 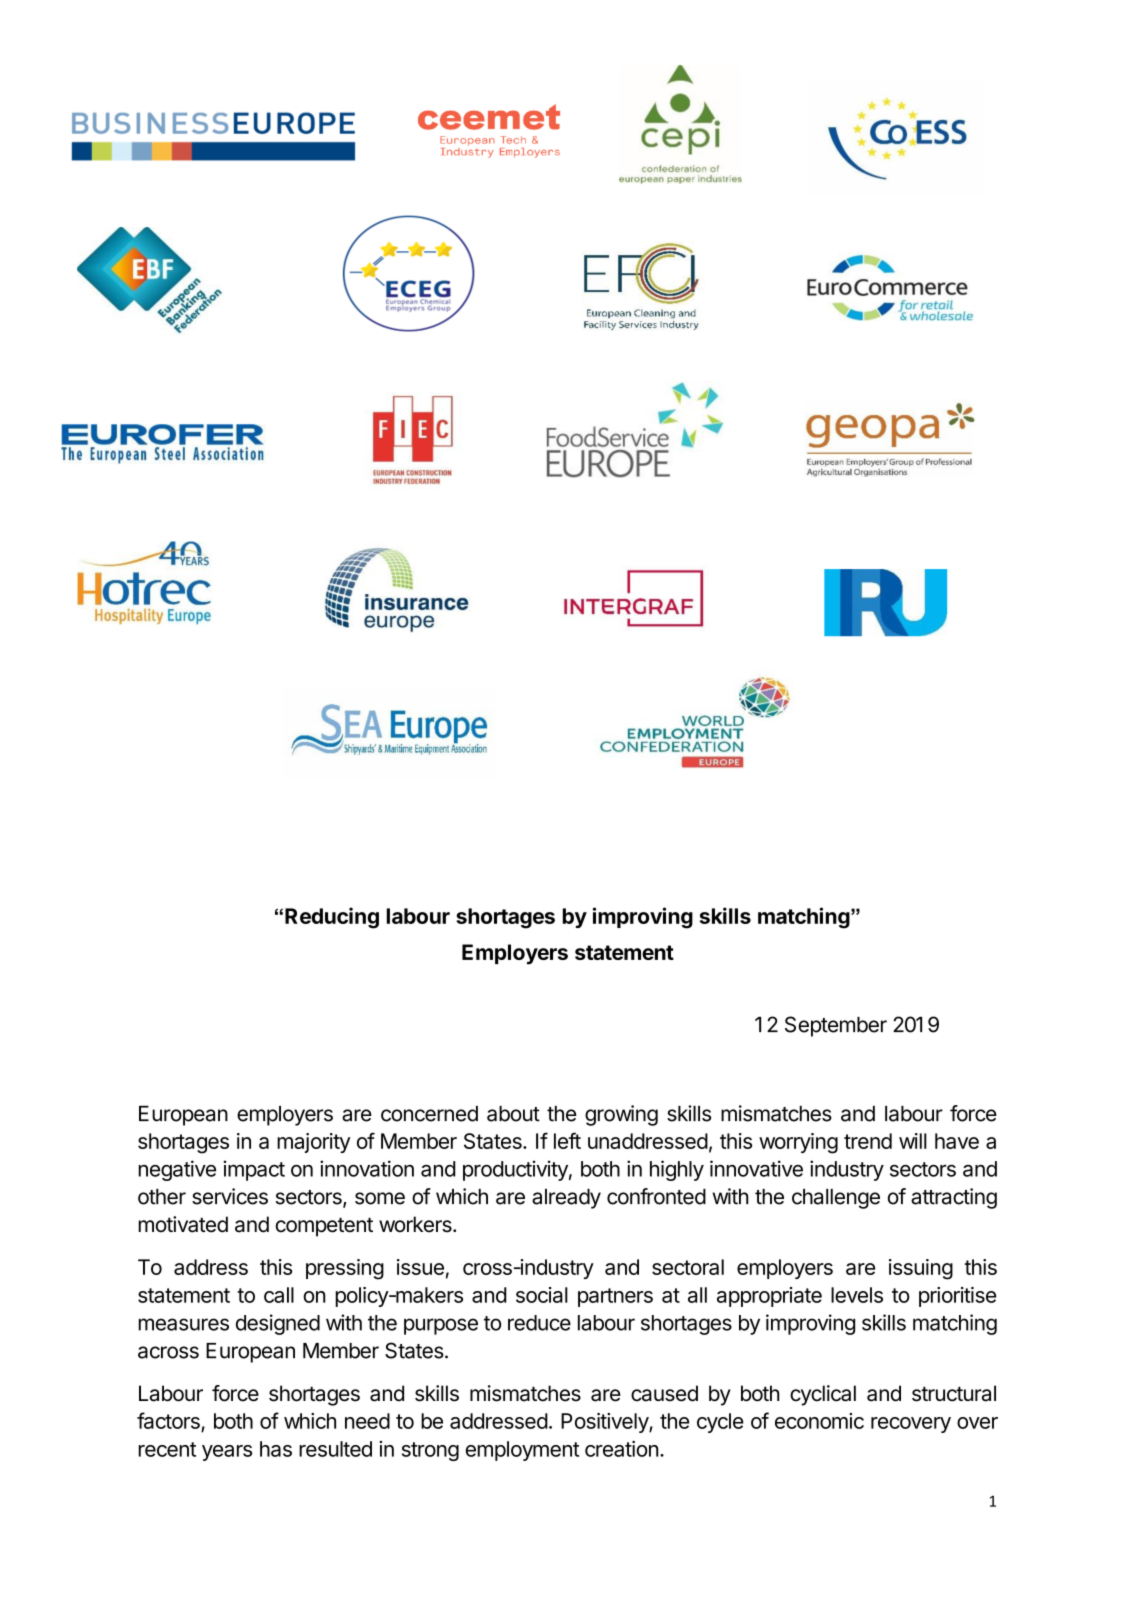 What do you see at coordinates (836, 1199) in the page?
I see `challenge` at bounding box center [836, 1199].
